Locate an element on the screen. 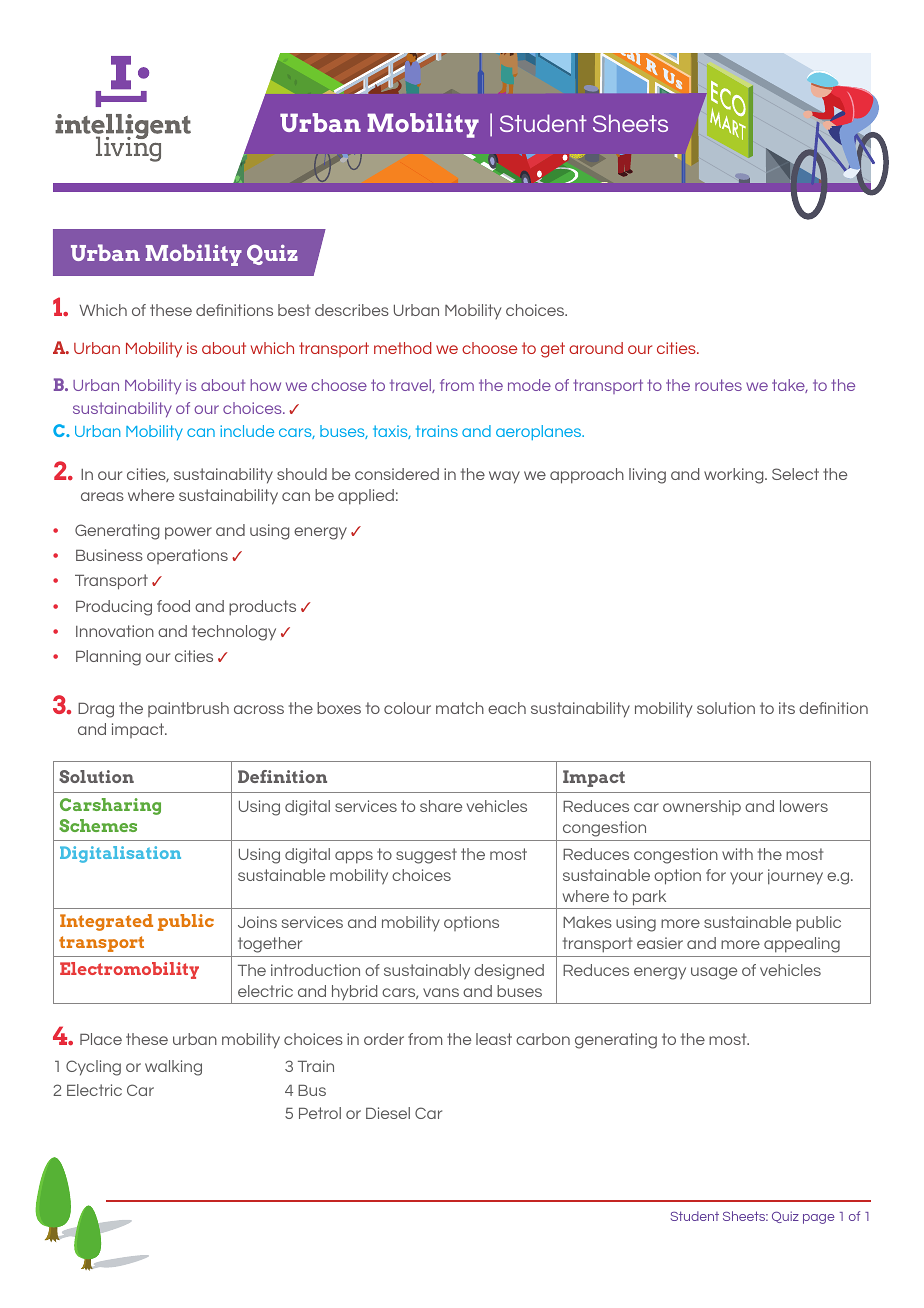 The width and height of the screenshot is (924, 1308). its is located at coordinates (787, 708).
